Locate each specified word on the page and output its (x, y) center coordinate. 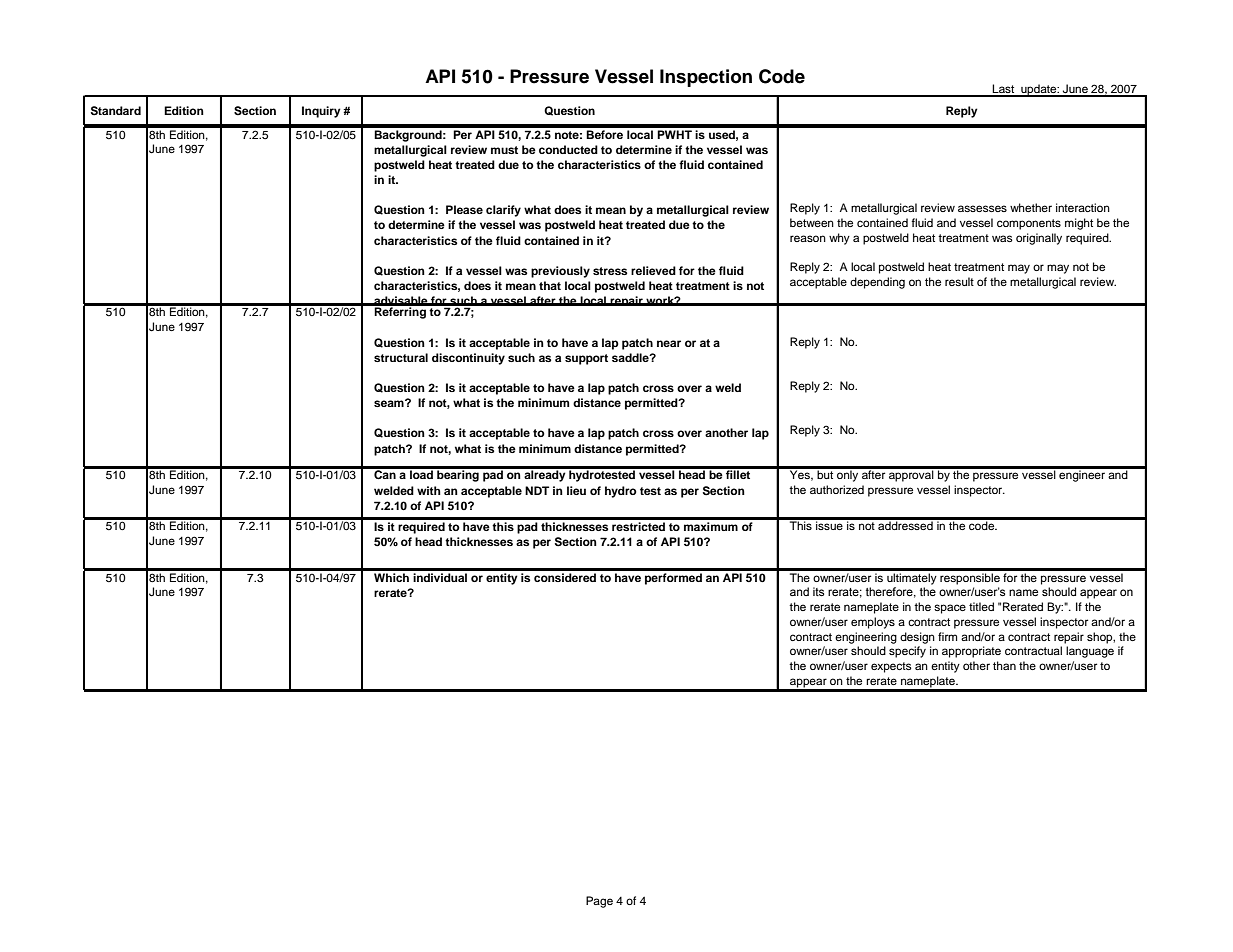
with (429, 490)
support (586, 359)
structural (401, 357)
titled (981, 606)
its (818, 591)
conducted (568, 149)
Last (1004, 90)
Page (599, 902)
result (959, 281)
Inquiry (321, 112)
